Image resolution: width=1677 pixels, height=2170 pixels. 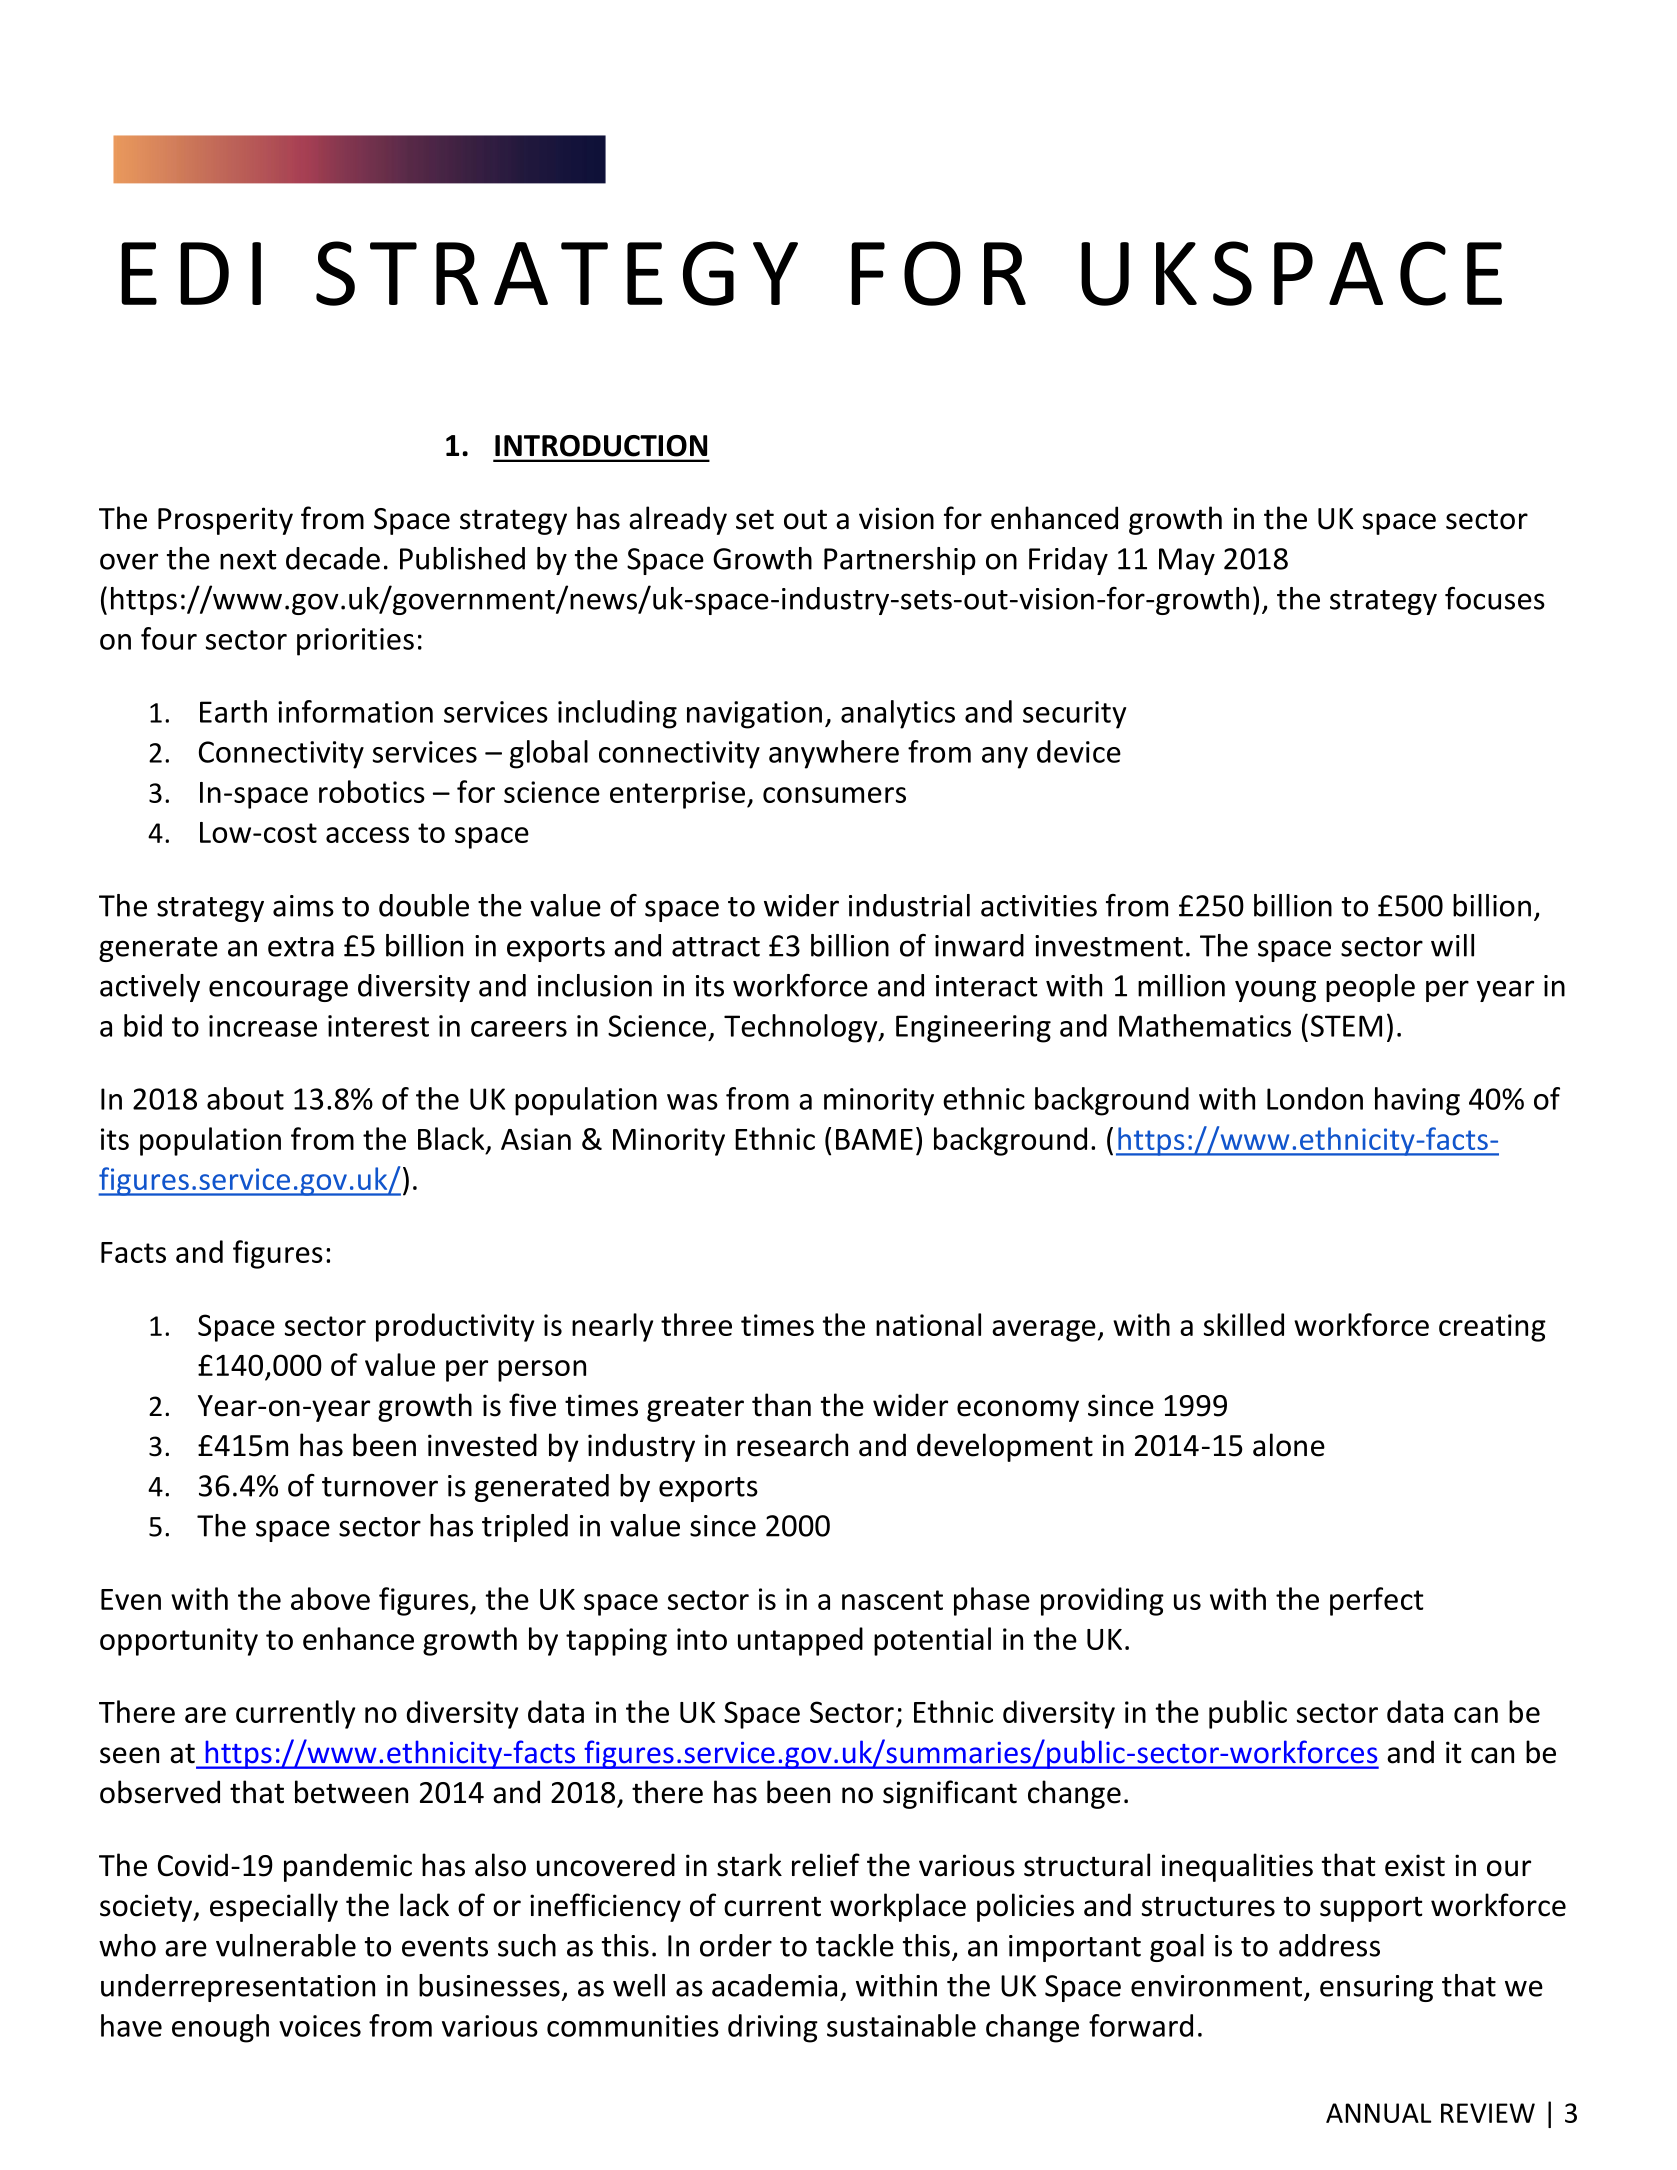 What do you see at coordinates (245, 1098) in the document?
I see `about` at bounding box center [245, 1098].
